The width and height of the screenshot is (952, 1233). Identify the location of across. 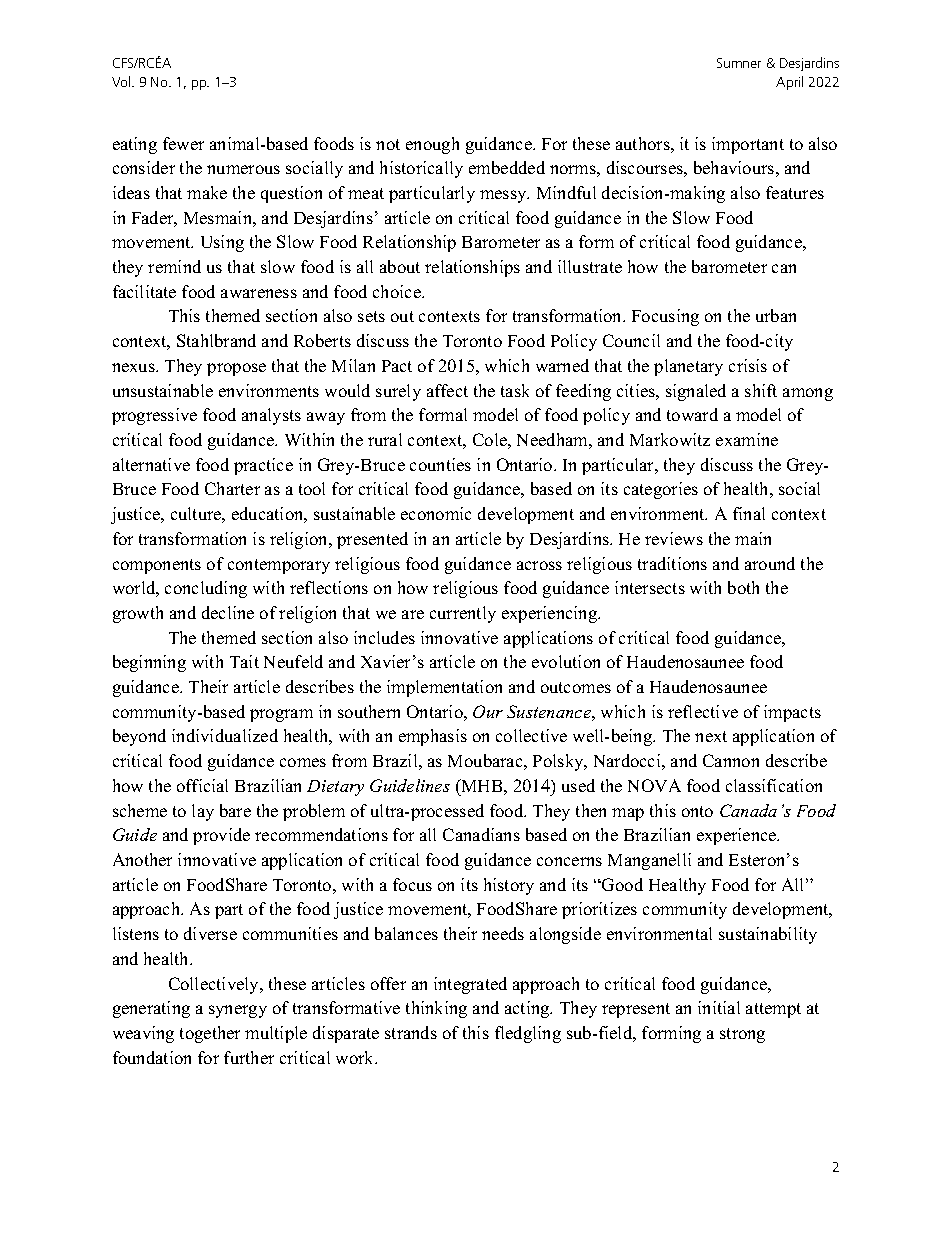
(539, 565).
